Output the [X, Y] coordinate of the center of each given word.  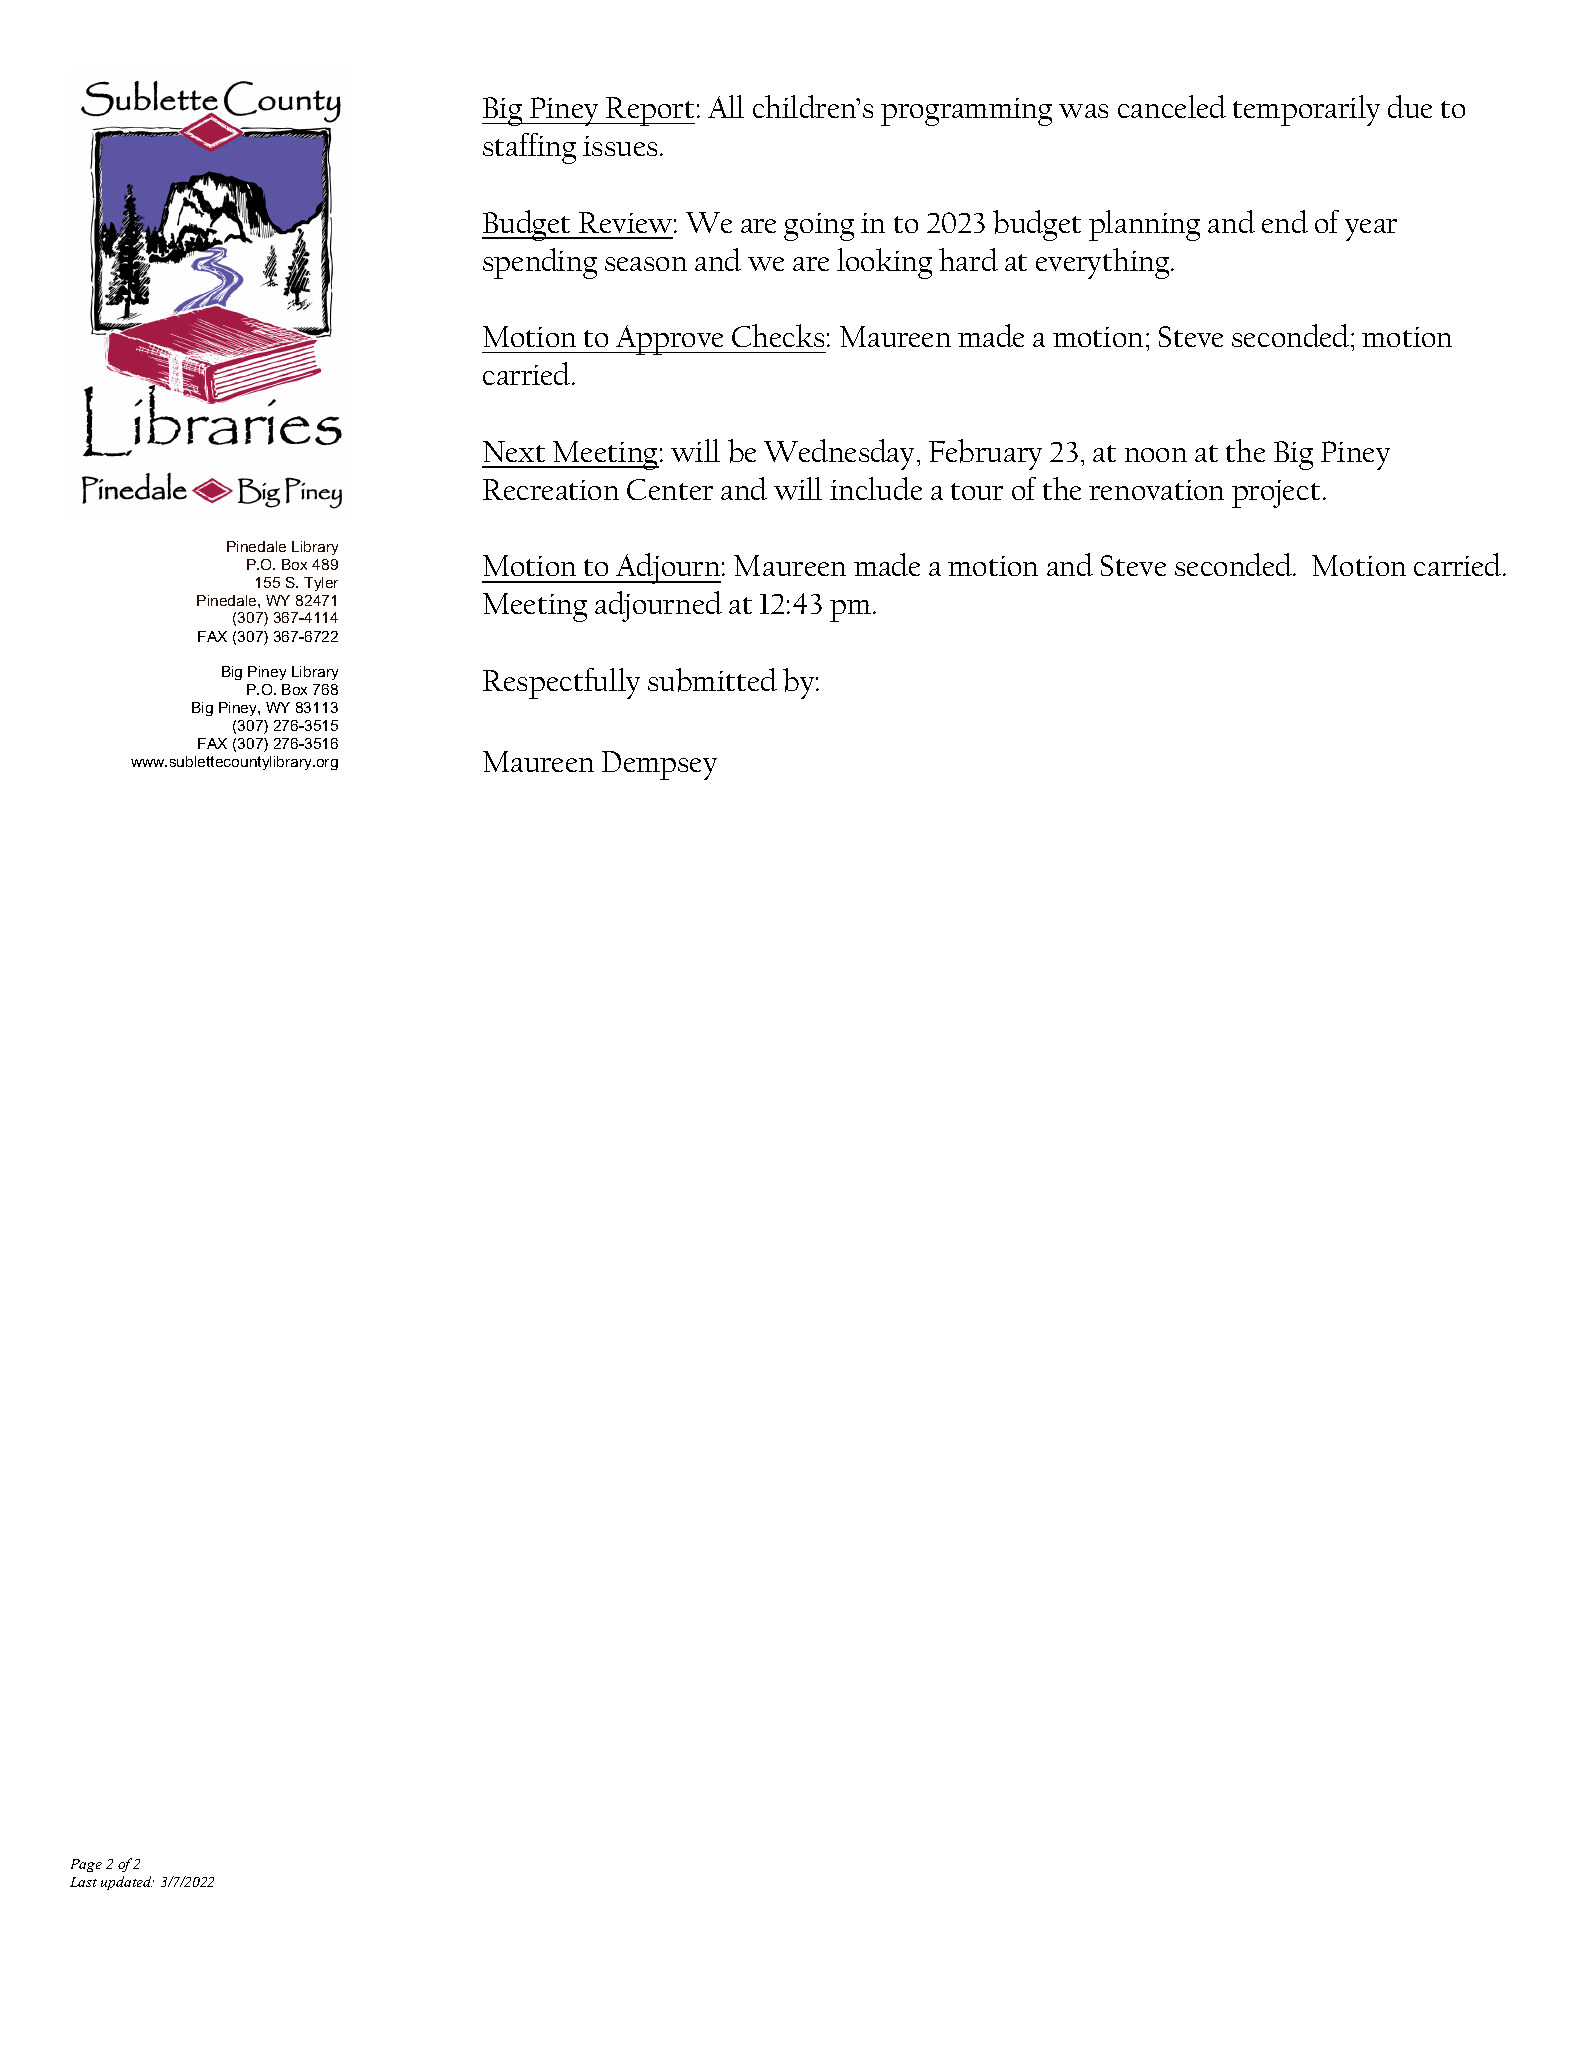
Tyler [321, 584]
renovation [1156, 490]
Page [86, 1865]
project [1276, 494]
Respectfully [561, 683]
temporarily [1306, 110]
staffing [529, 148]
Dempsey [659, 765]
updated [127, 1883]
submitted [712, 680]
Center [670, 489]
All [726, 106]
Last [83, 1882]
